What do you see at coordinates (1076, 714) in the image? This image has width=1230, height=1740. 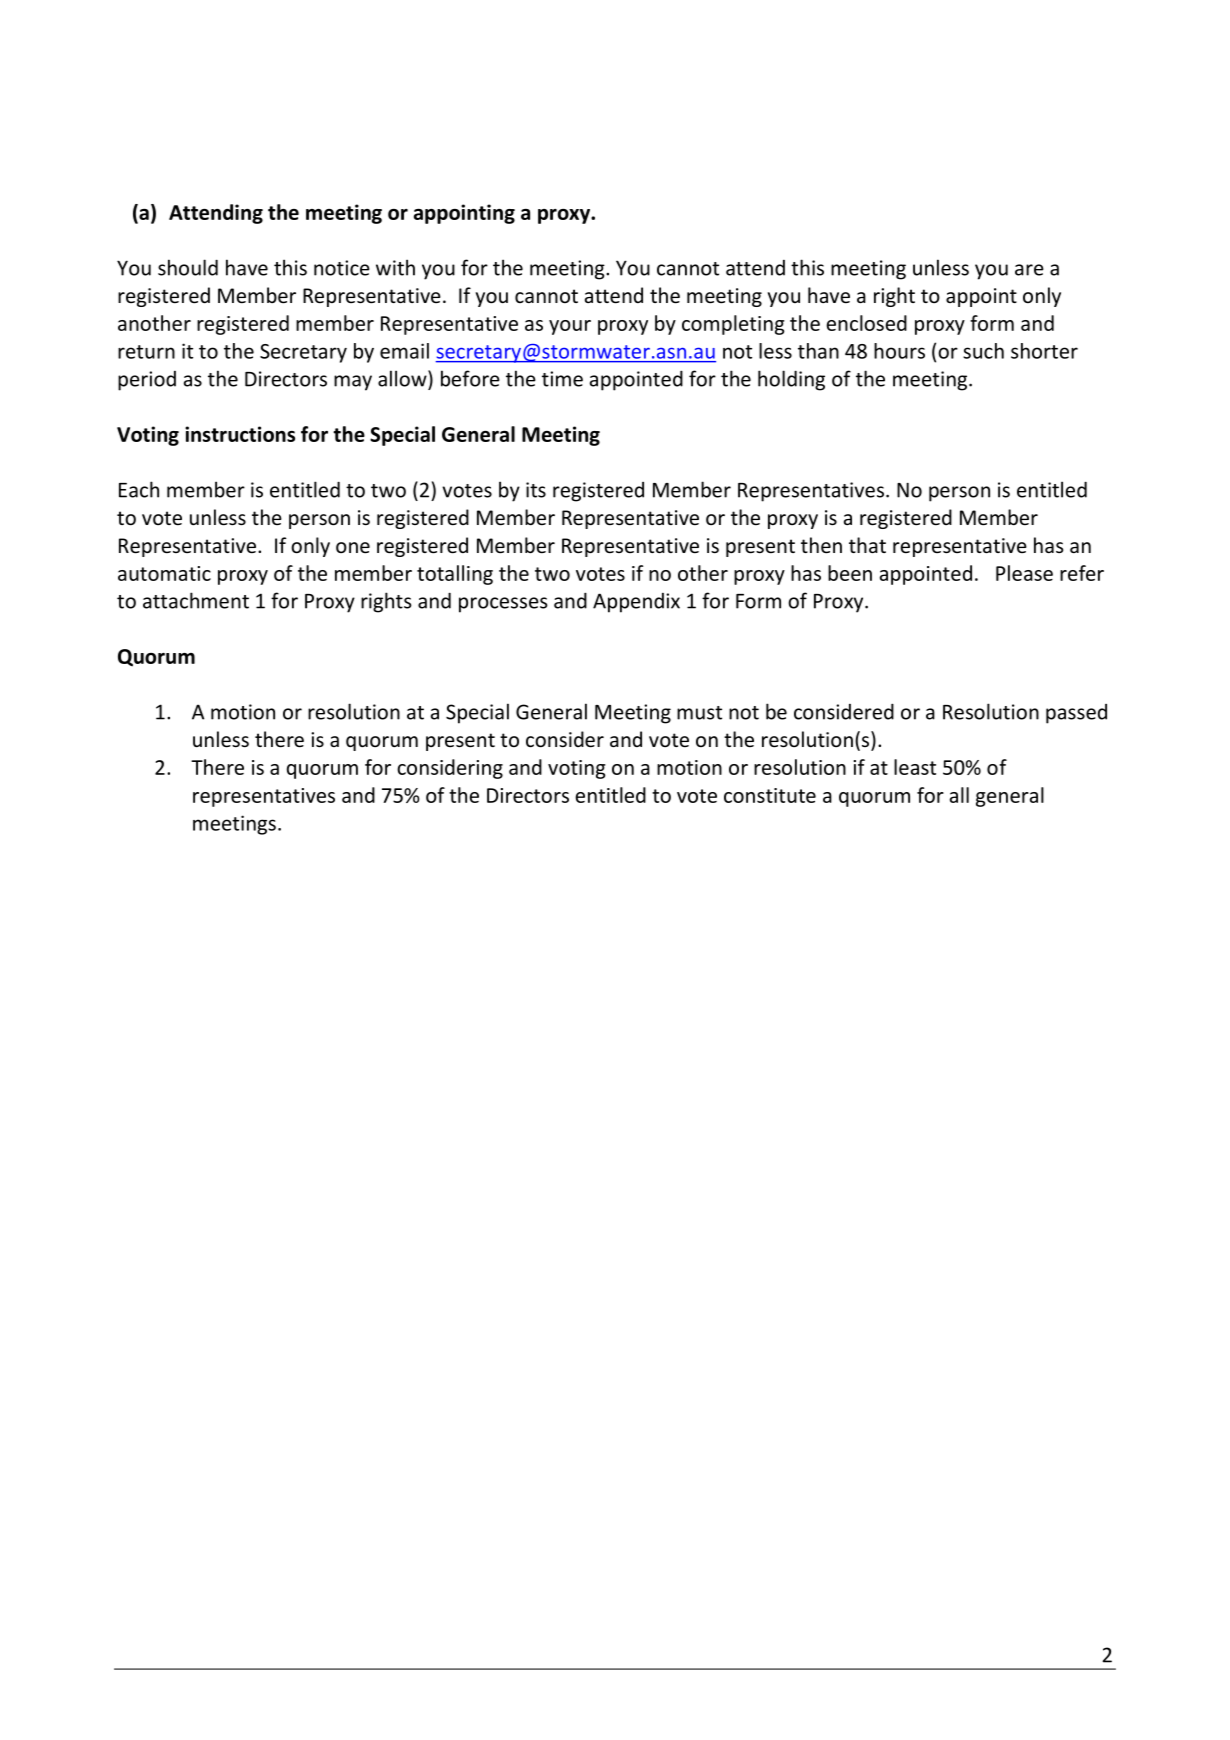 I see `passed` at bounding box center [1076, 714].
